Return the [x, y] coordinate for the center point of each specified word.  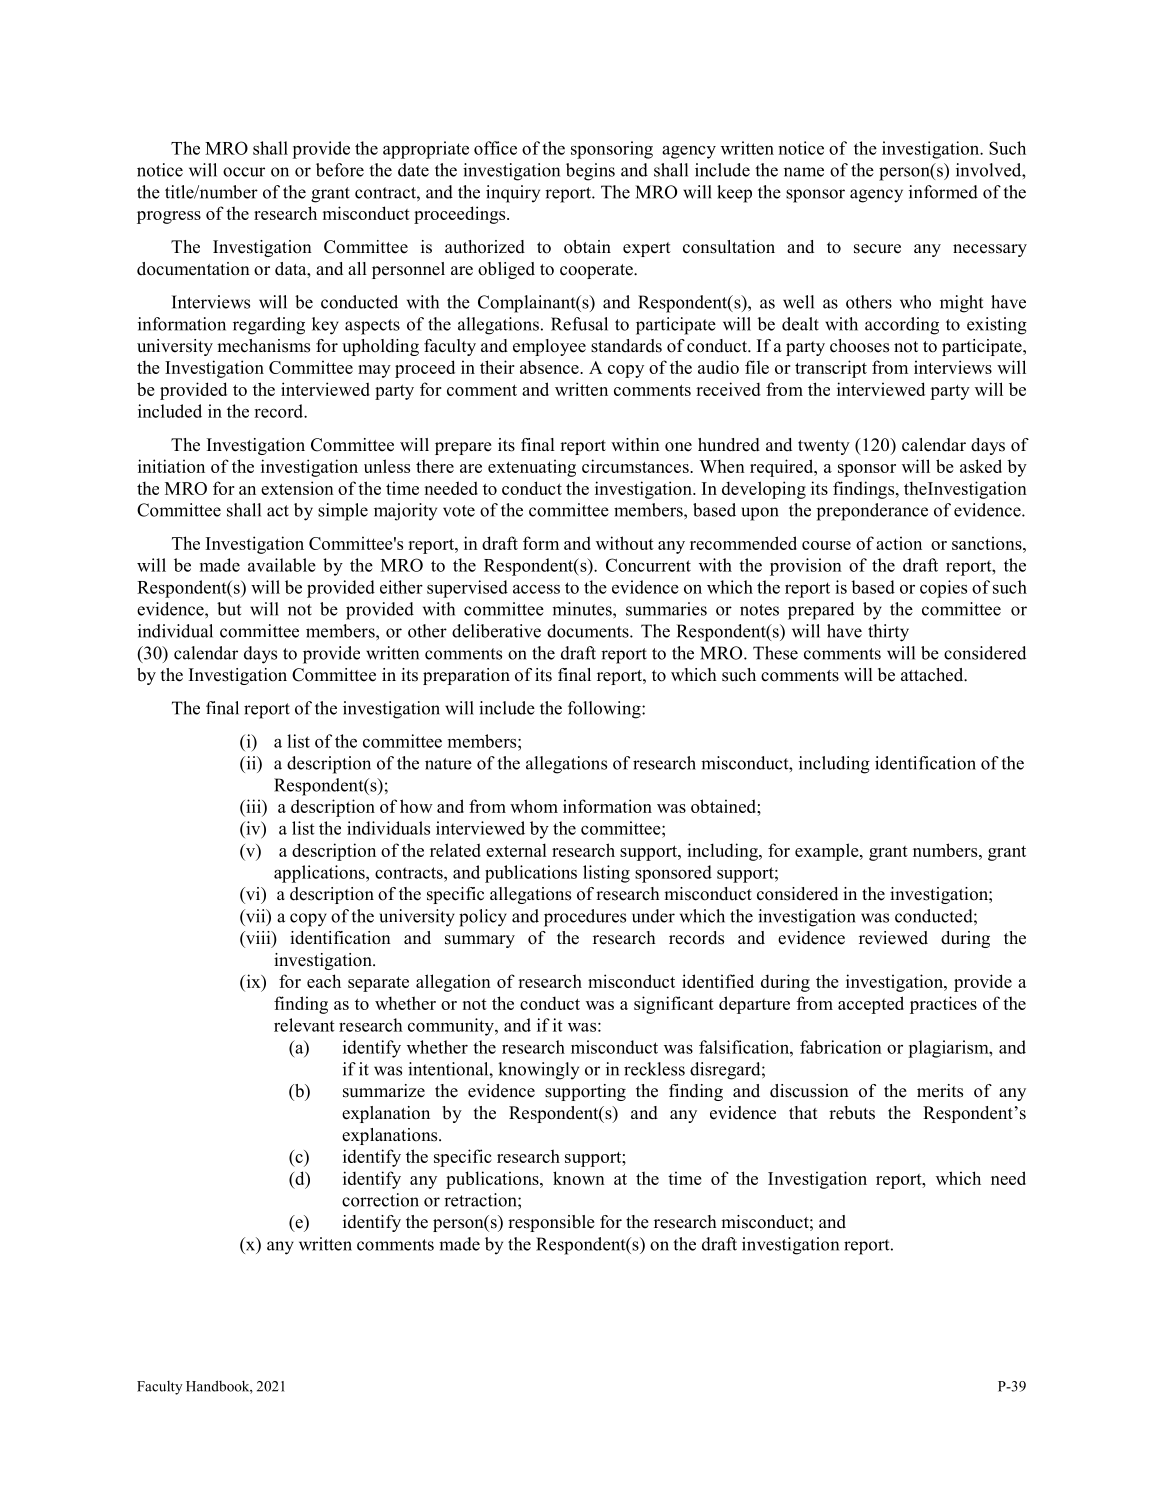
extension [297, 488]
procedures [585, 918]
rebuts [852, 1113]
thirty [888, 633]
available [282, 565]
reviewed [893, 938]
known [579, 1178]
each [324, 981]
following [605, 710]
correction [380, 1200]
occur [244, 172]
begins [590, 172]
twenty [824, 447]
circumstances [636, 466]
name [804, 172]
